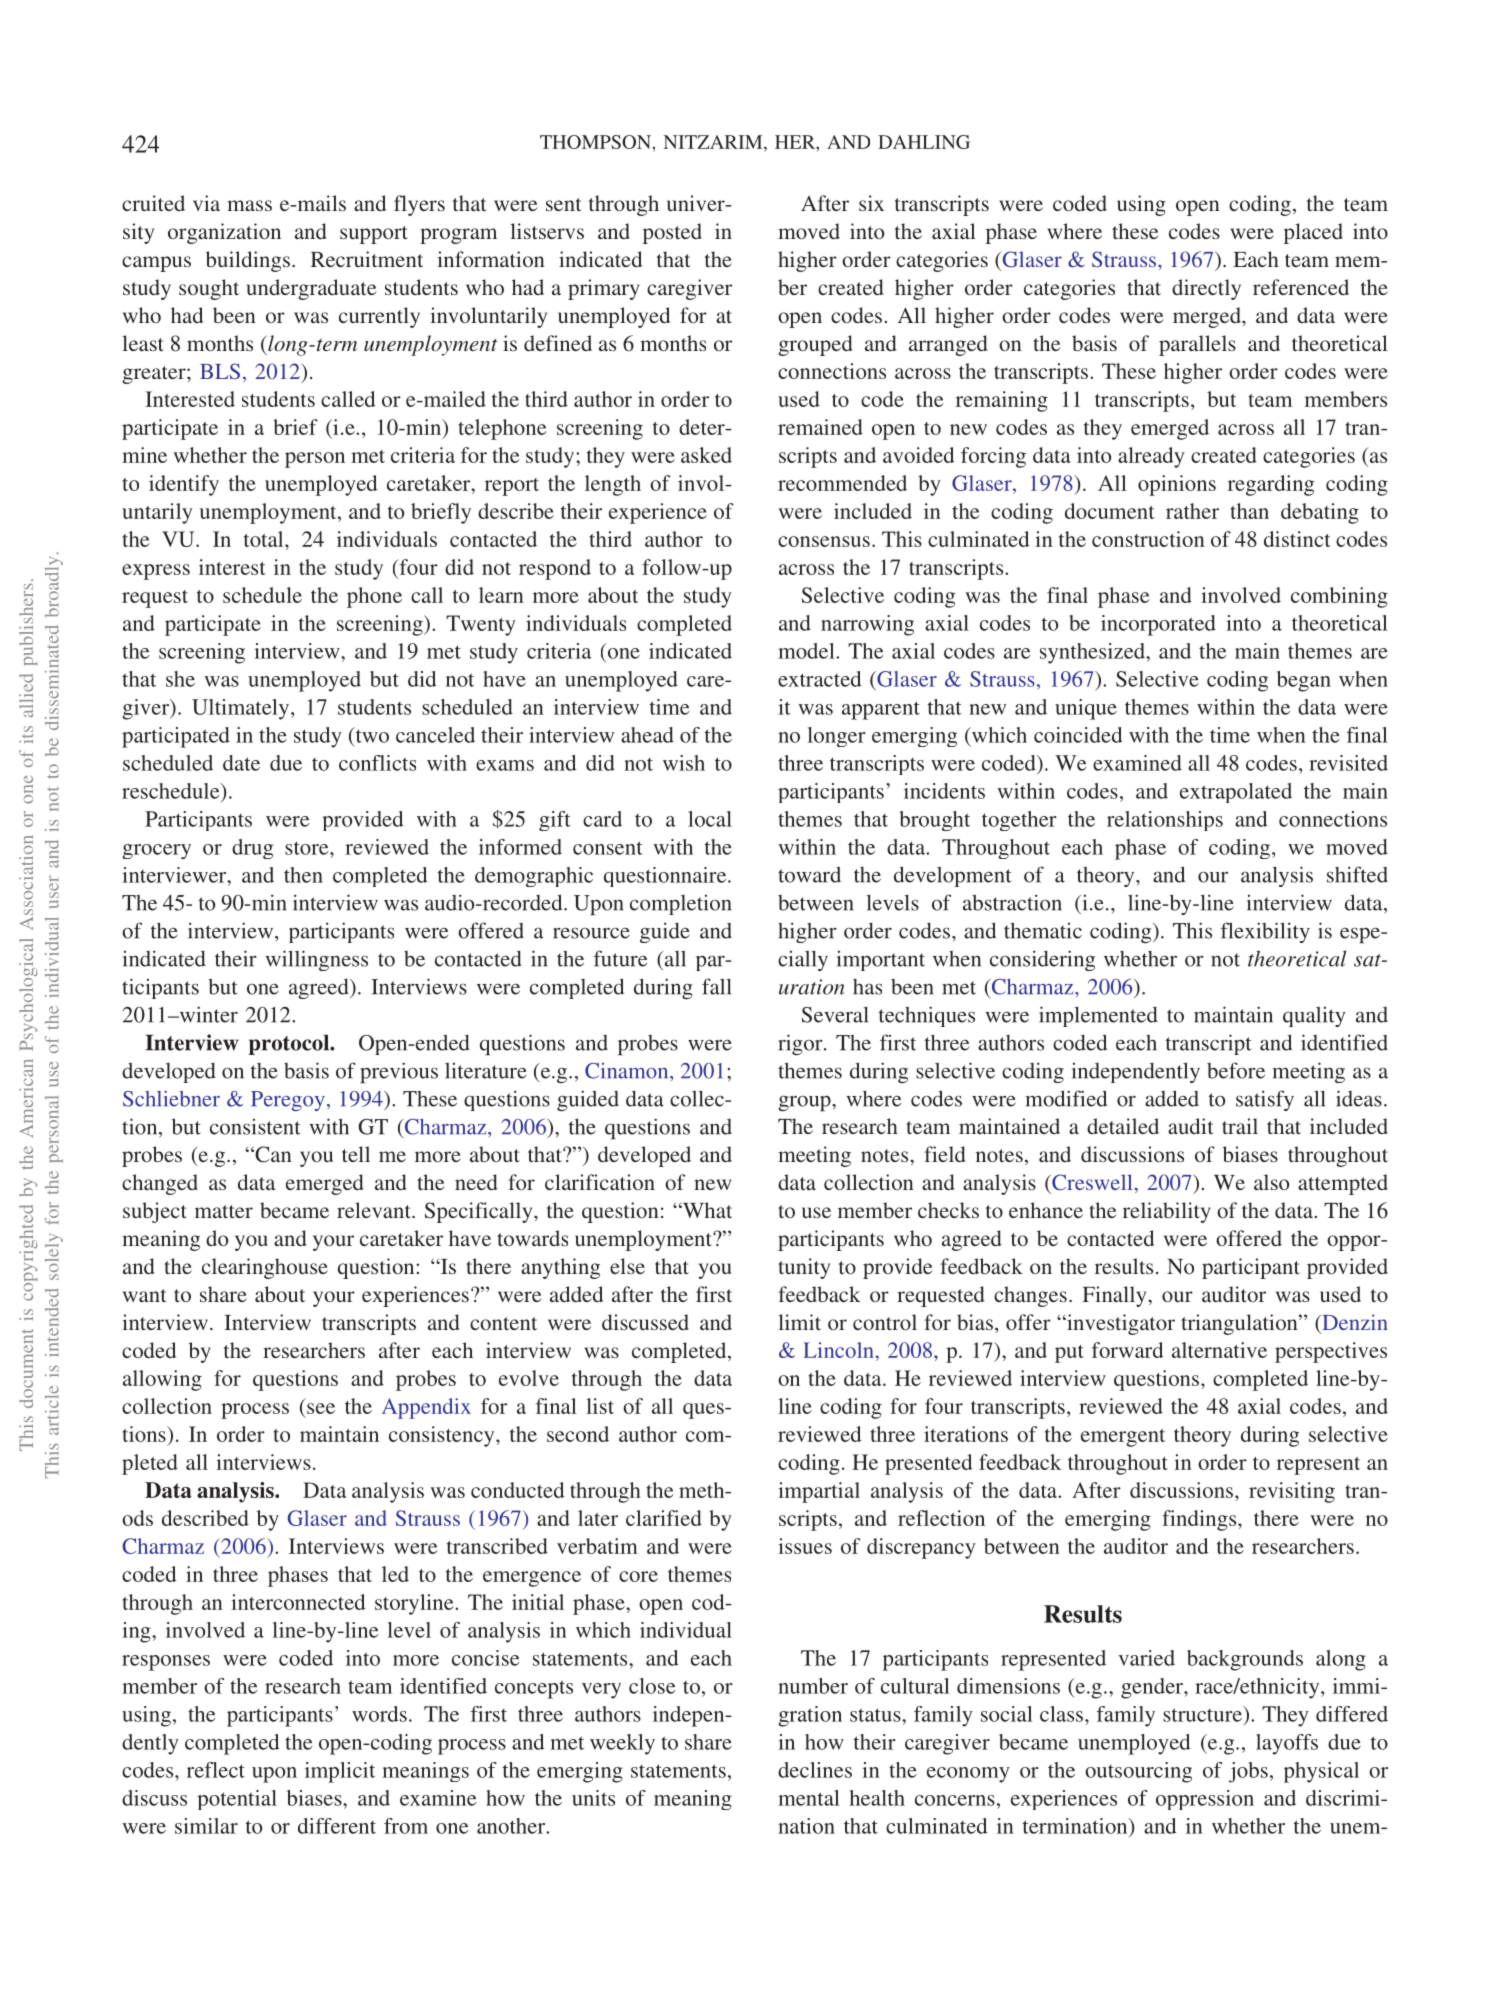  Describe the element at coordinates (265, 539) in the screenshot. I see `total` at that location.
